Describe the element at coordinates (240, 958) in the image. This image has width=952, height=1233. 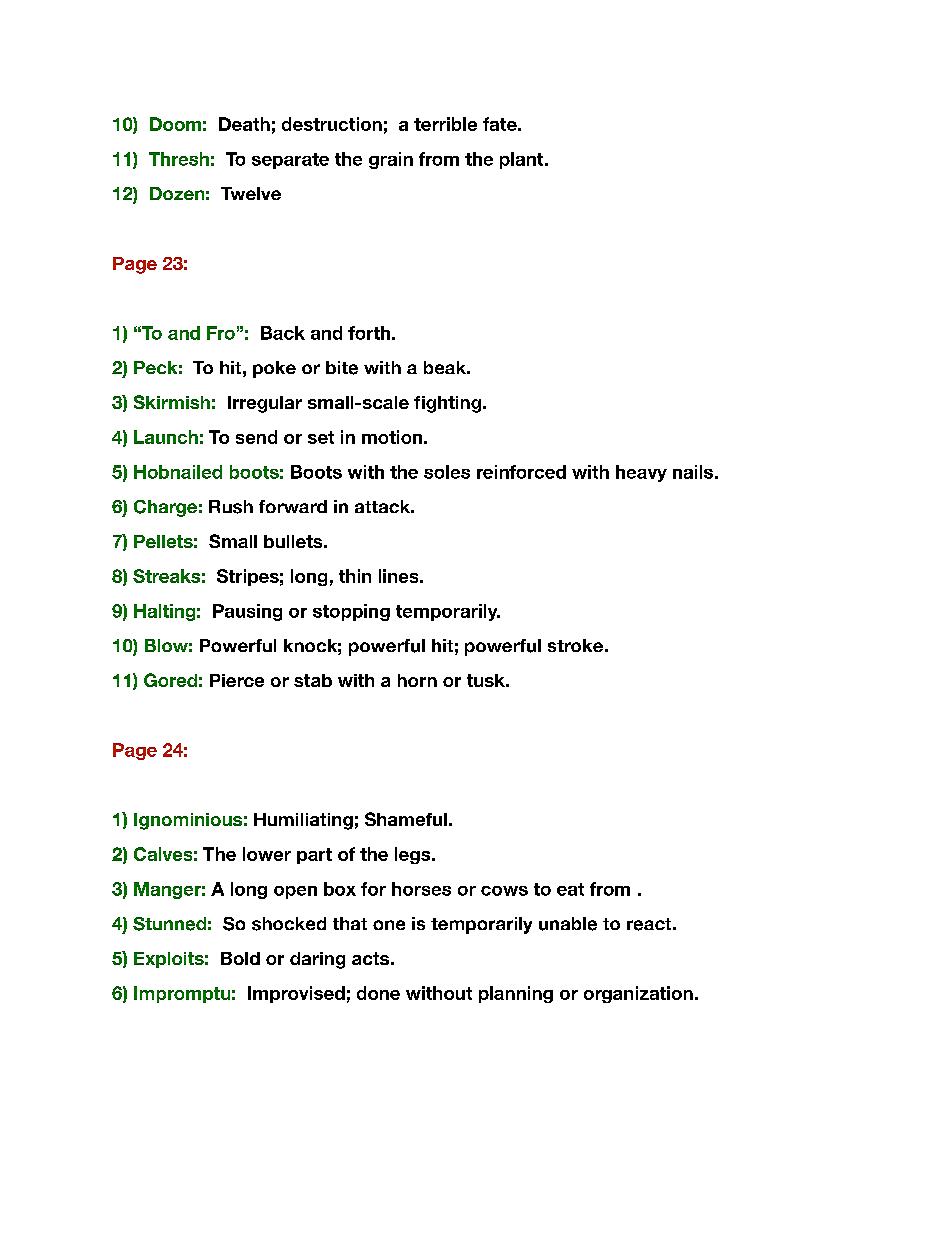
I see `Bold` at that location.
